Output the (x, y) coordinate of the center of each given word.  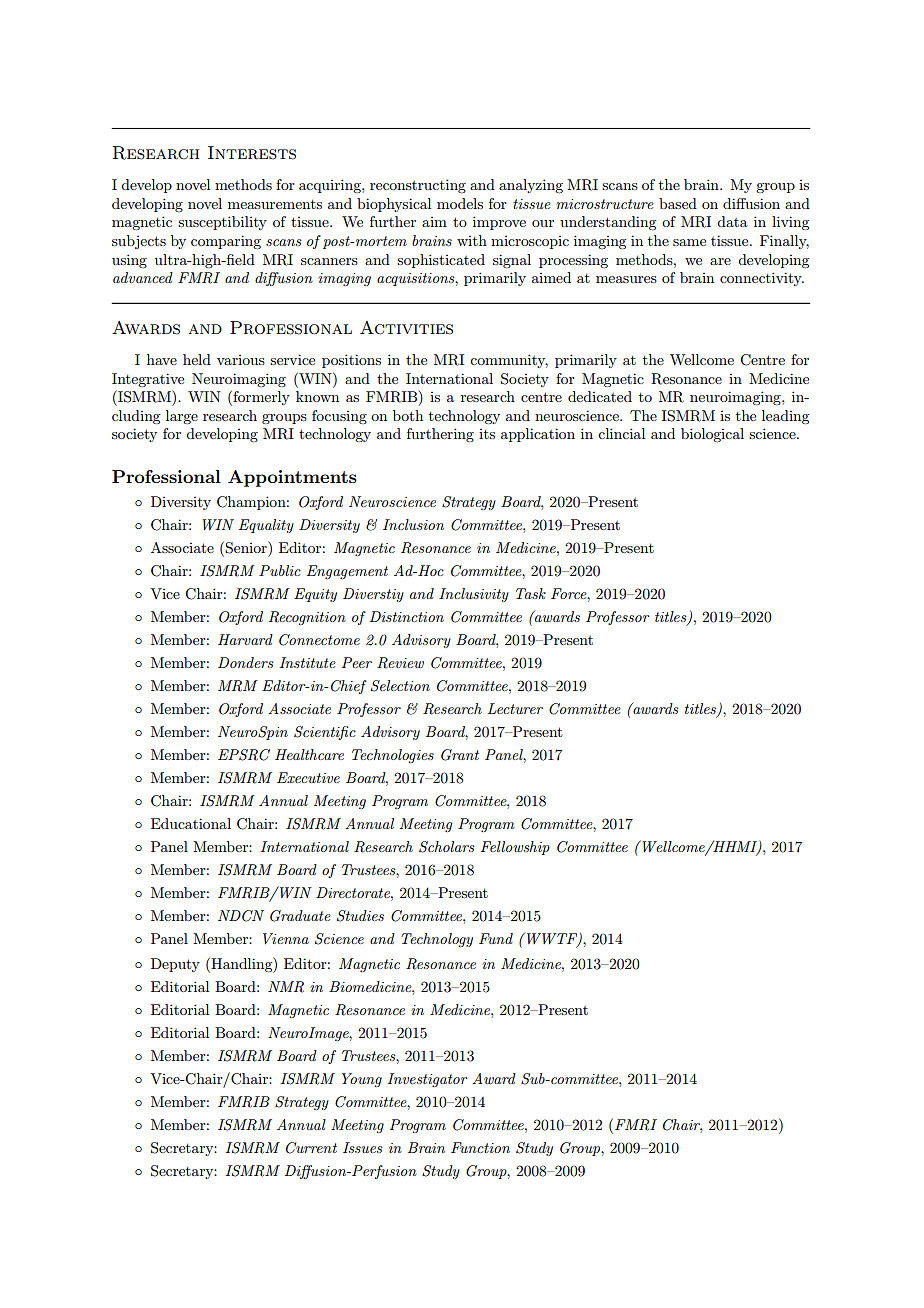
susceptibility (222, 223)
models (460, 203)
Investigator (427, 1080)
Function (480, 1147)
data (732, 221)
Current (311, 1148)
